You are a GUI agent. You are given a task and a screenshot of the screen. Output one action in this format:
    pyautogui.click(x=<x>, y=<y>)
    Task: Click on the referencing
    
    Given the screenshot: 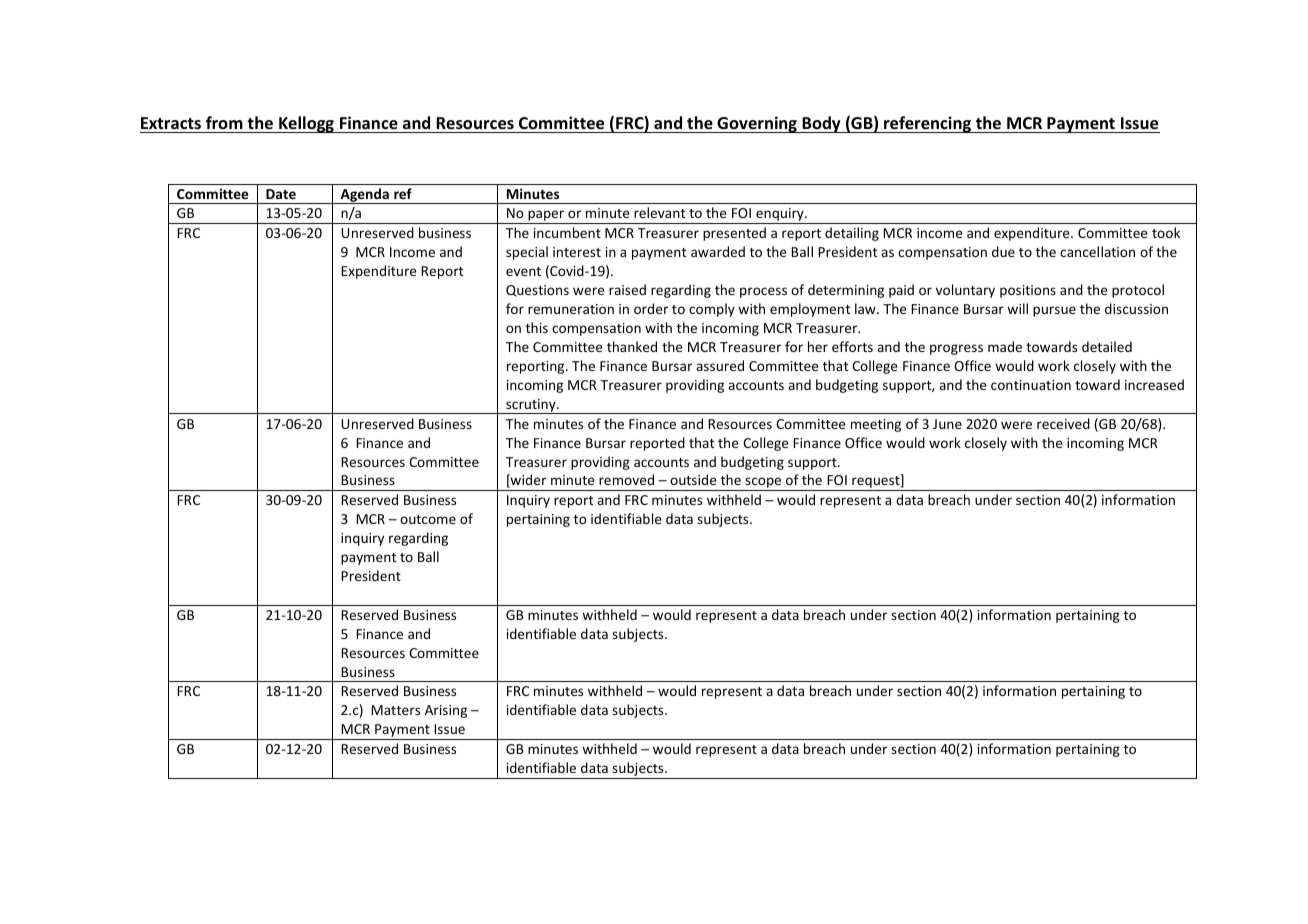 What is the action you would take?
    pyautogui.click(x=928, y=124)
